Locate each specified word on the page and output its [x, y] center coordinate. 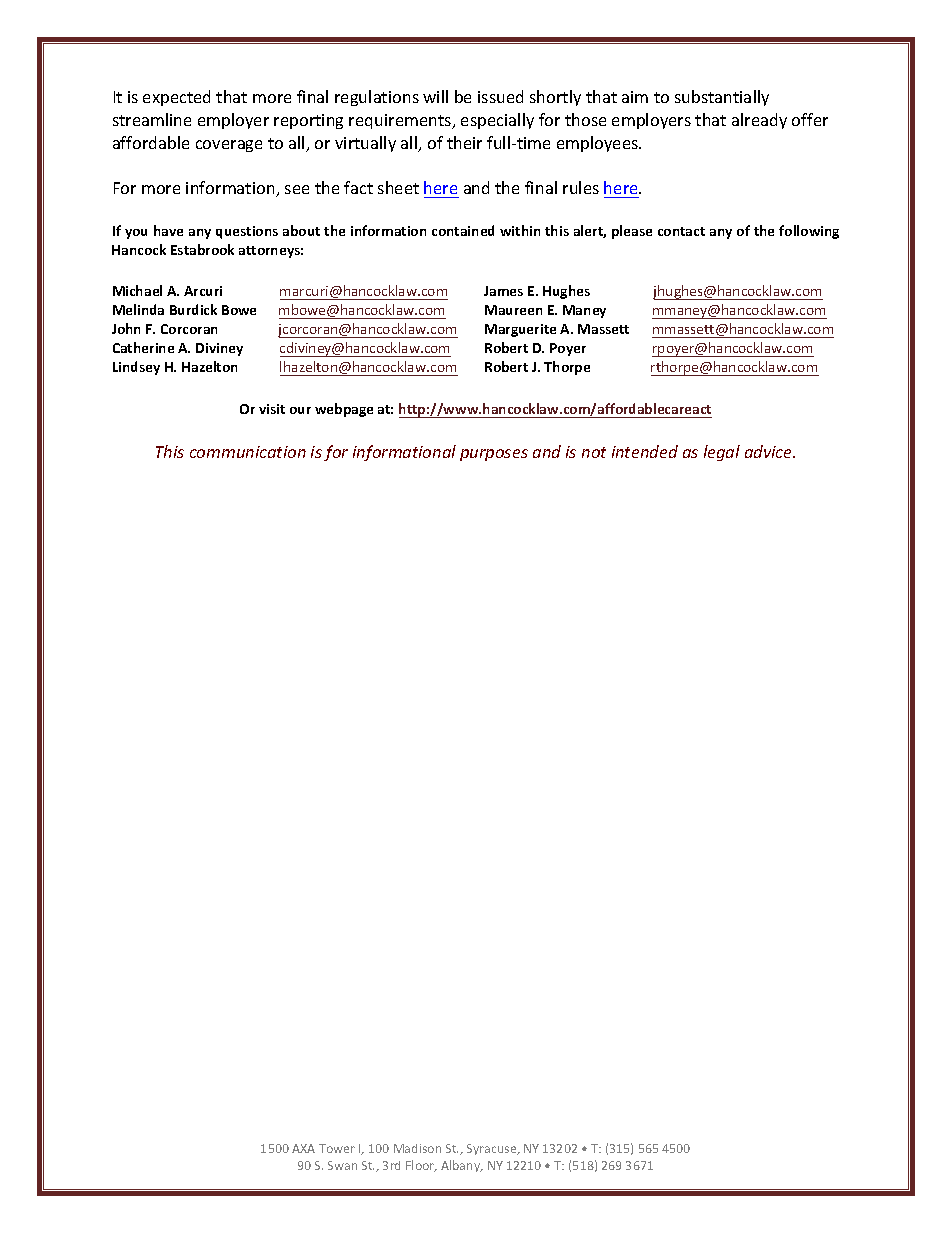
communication [248, 452]
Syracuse [493, 1149]
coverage [229, 146]
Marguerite [520, 330]
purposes [494, 455]
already [759, 121]
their [464, 142]
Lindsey [136, 368]
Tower [337, 1148]
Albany [462, 1166]
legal [722, 453]
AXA [303, 1148]
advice [769, 451]
